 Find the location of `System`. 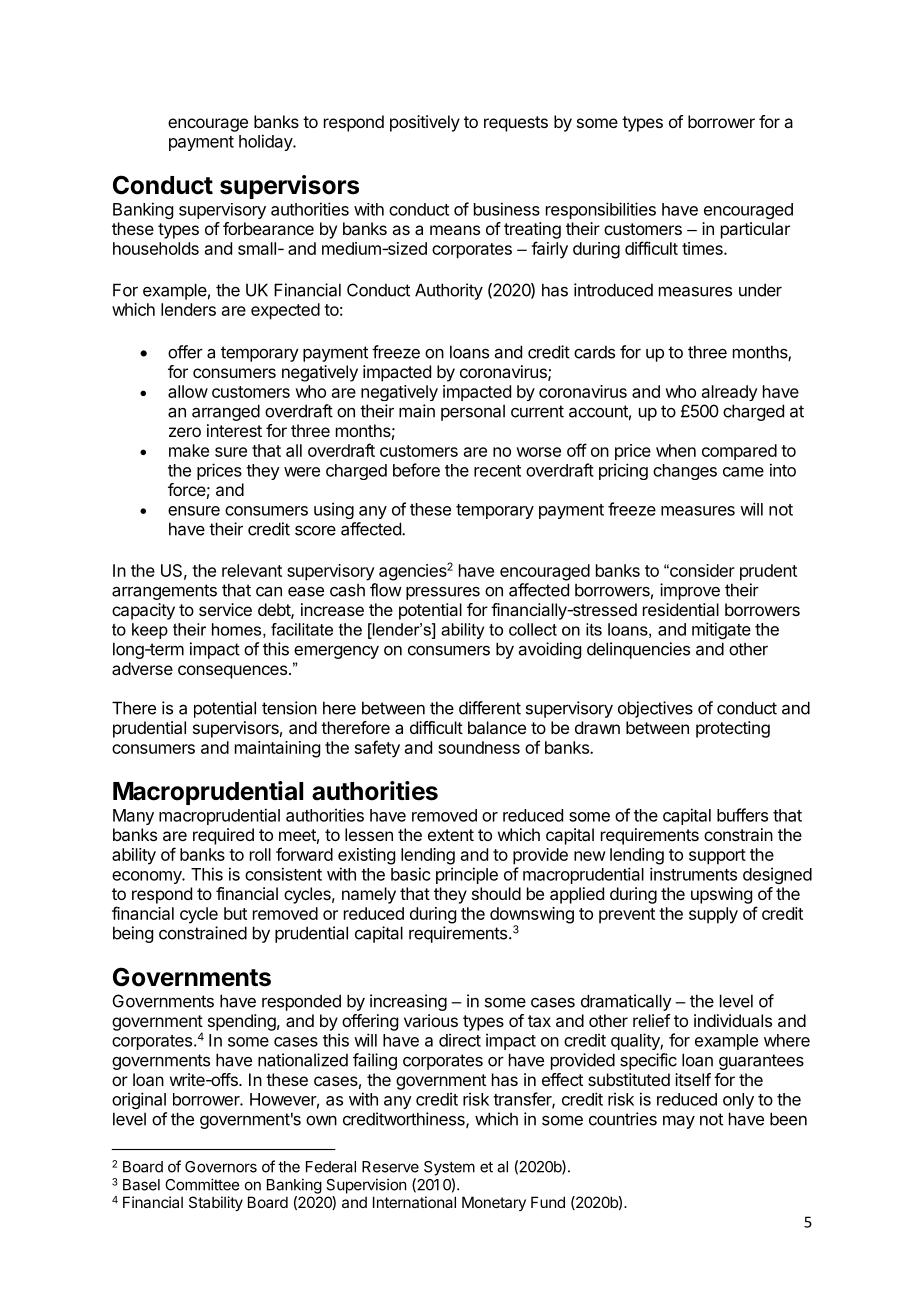

System is located at coordinates (449, 1168).
